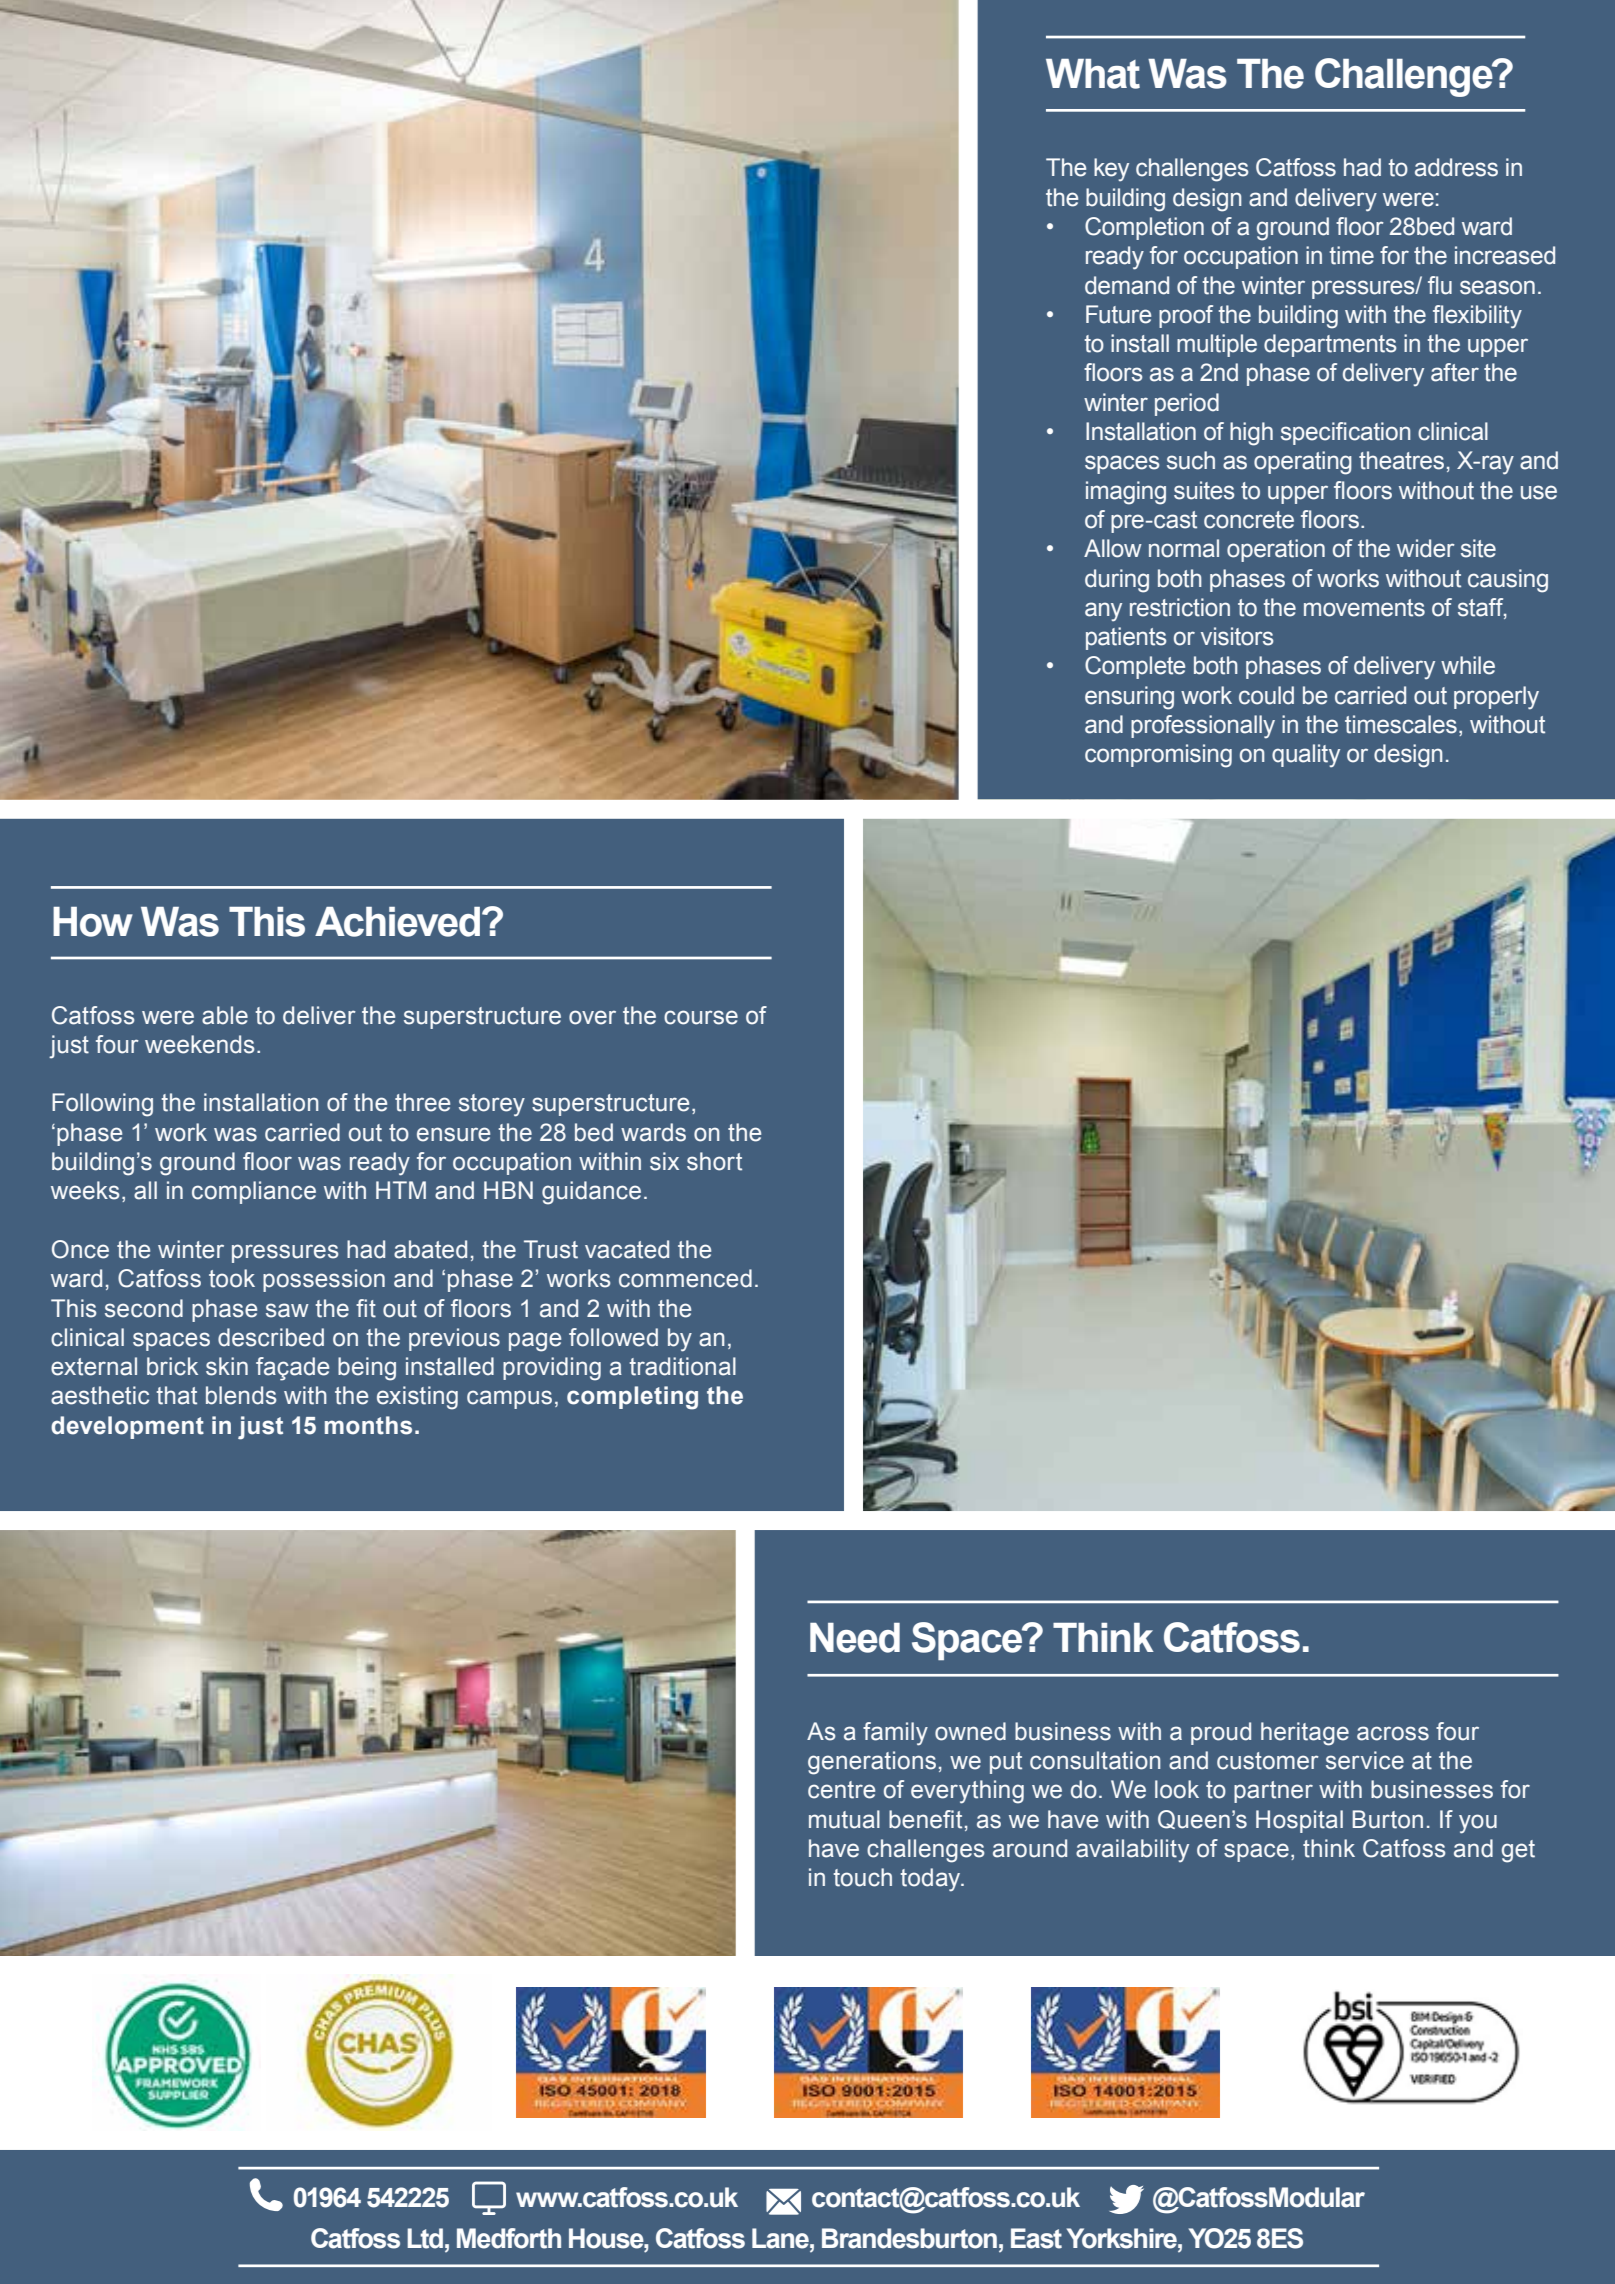 The height and width of the screenshot is (2284, 1615). What do you see at coordinates (425, 2238) in the screenshot?
I see `Ltd` at bounding box center [425, 2238].
